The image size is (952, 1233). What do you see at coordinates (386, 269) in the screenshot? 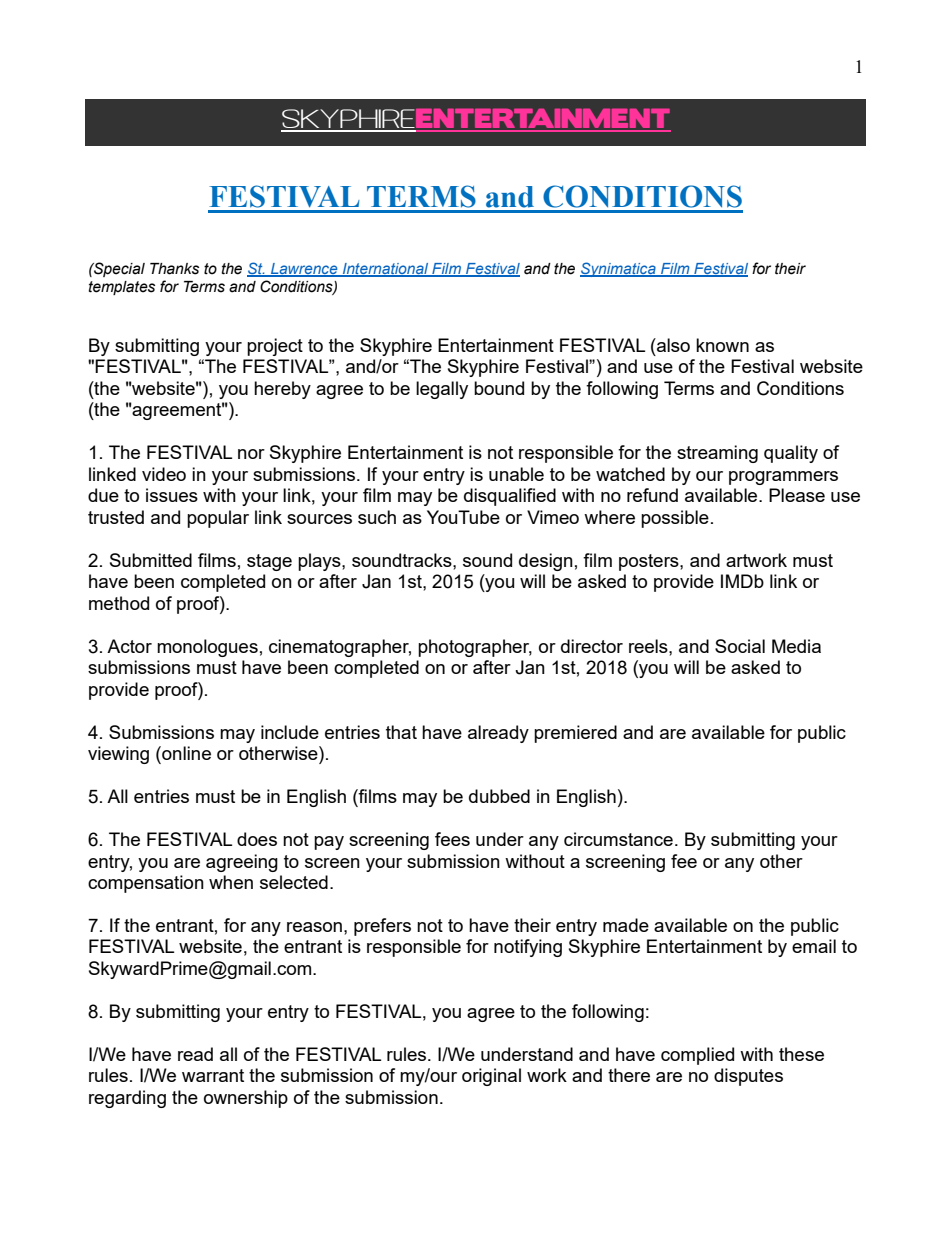
I see `International` at bounding box center [386, 269].
